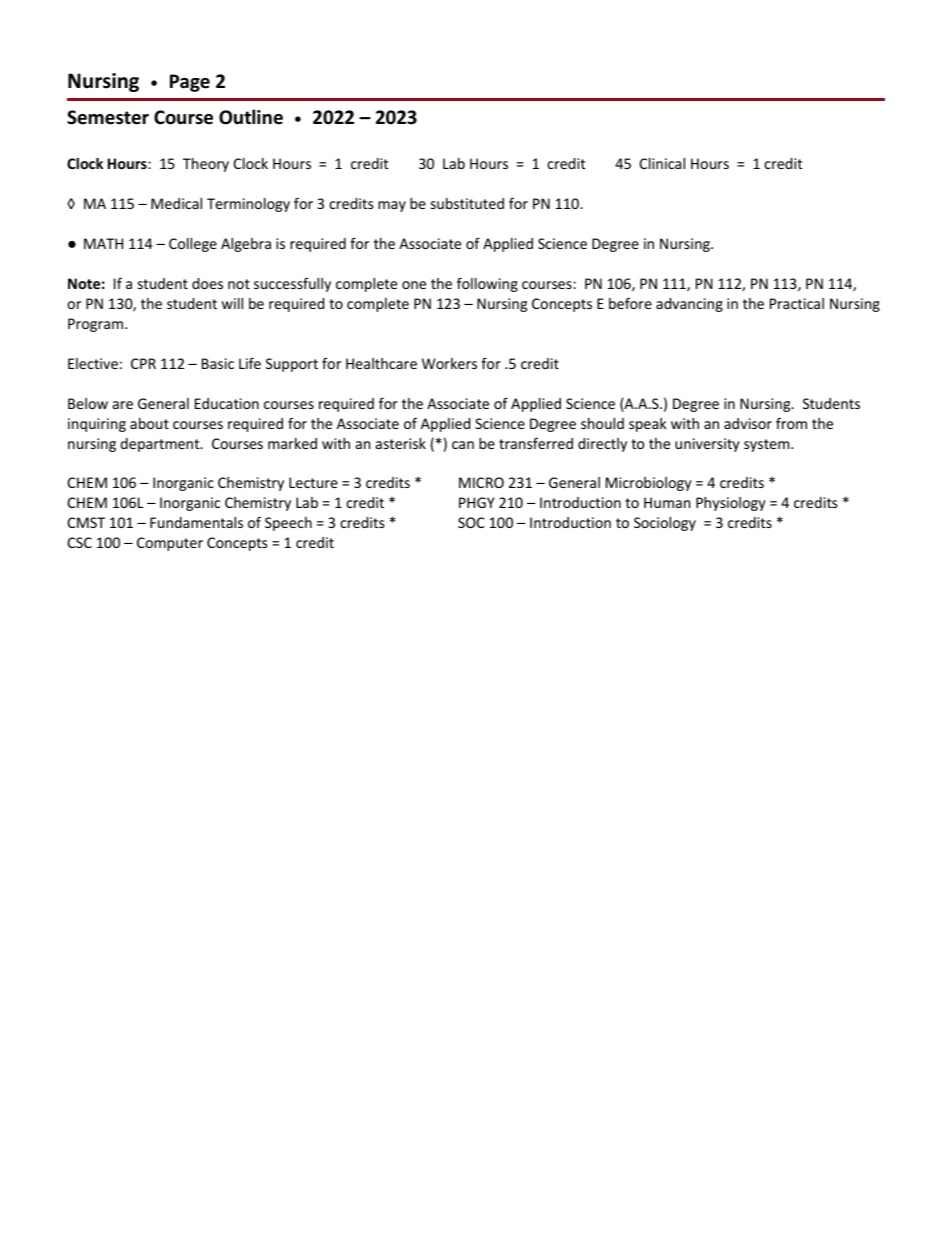 The height and width of the document is (1233, 952). What do you see at coordinates (662, 163) in the document?
I see `Clinical` at bounding box center [662, 163].
